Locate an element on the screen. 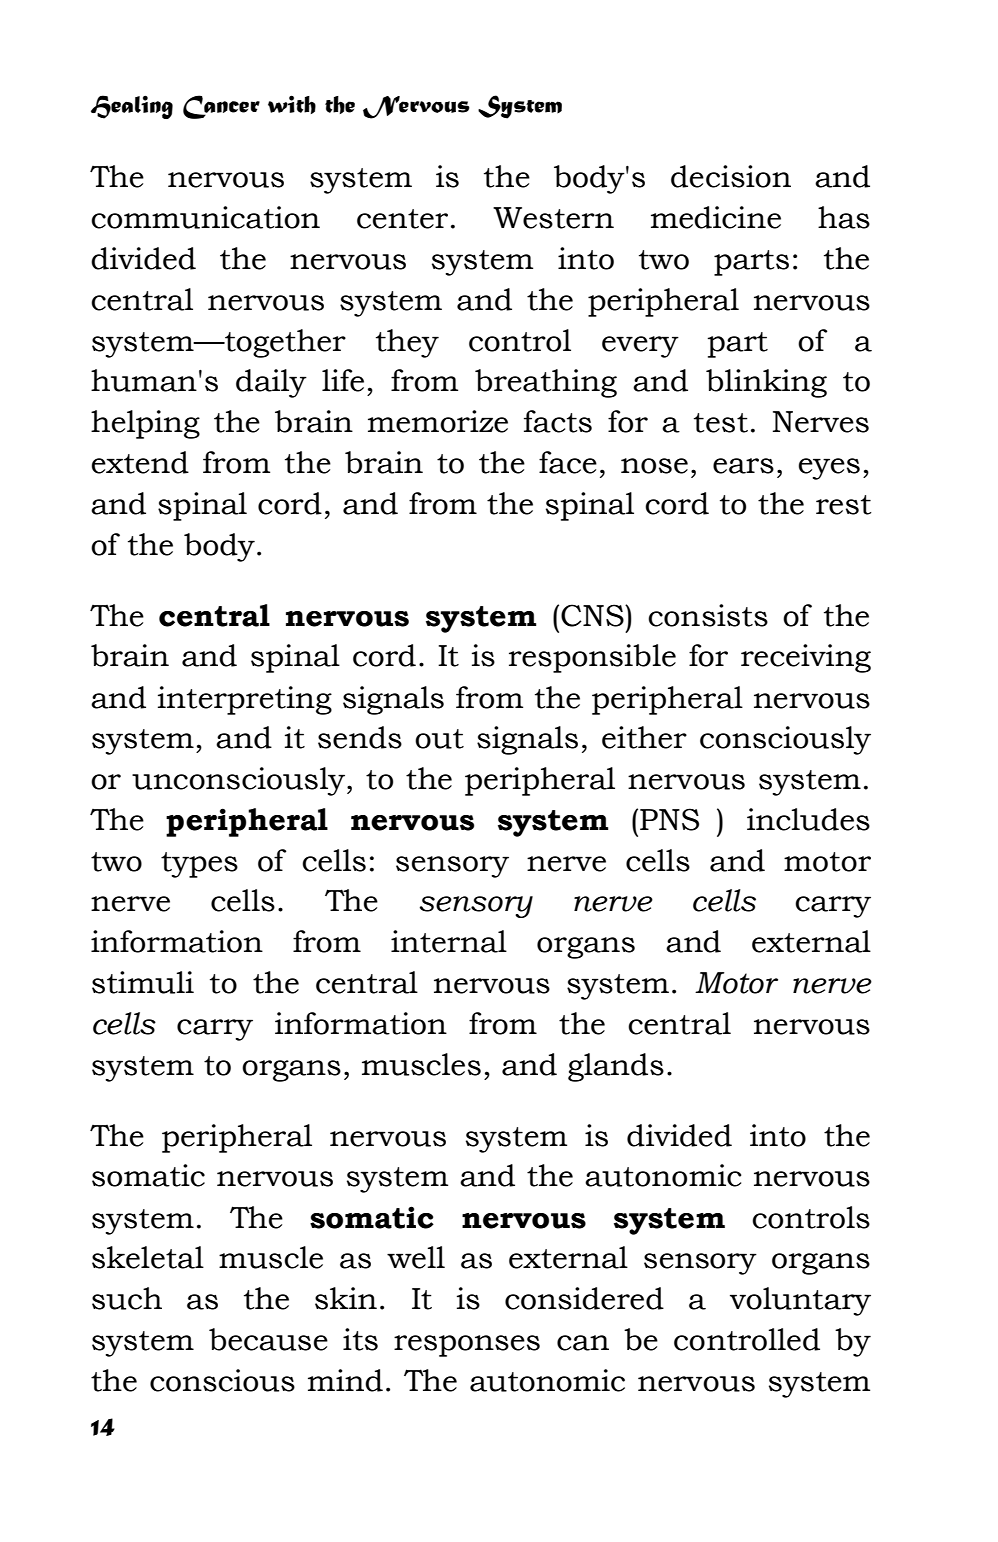 Image resolution: width=998 pixels, height=1542 pixels. blinking is located at coordinates (766, 383).
